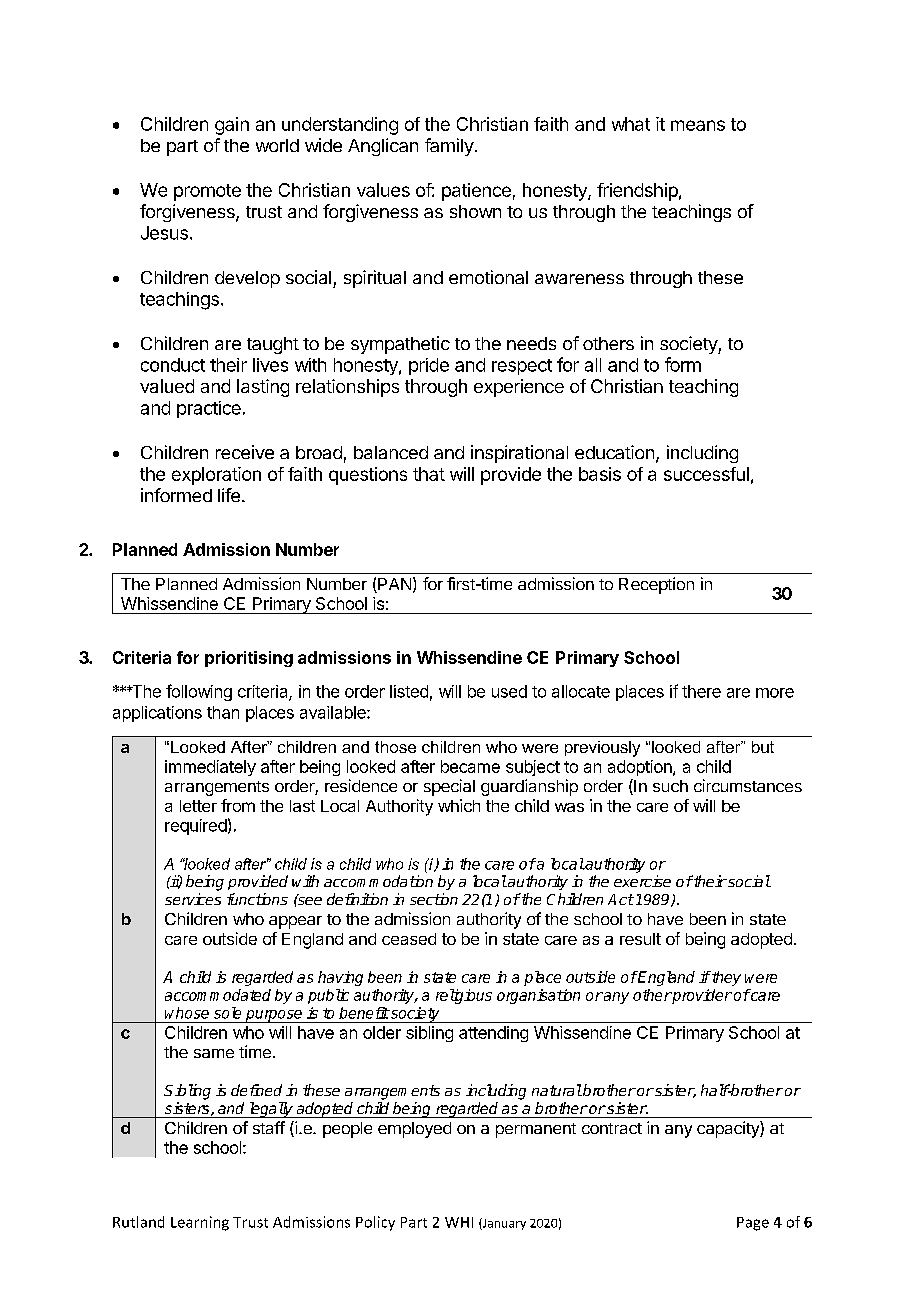  Describe the element at coordinates (409, 691) in the screenshot. I see `listed` at that location.
